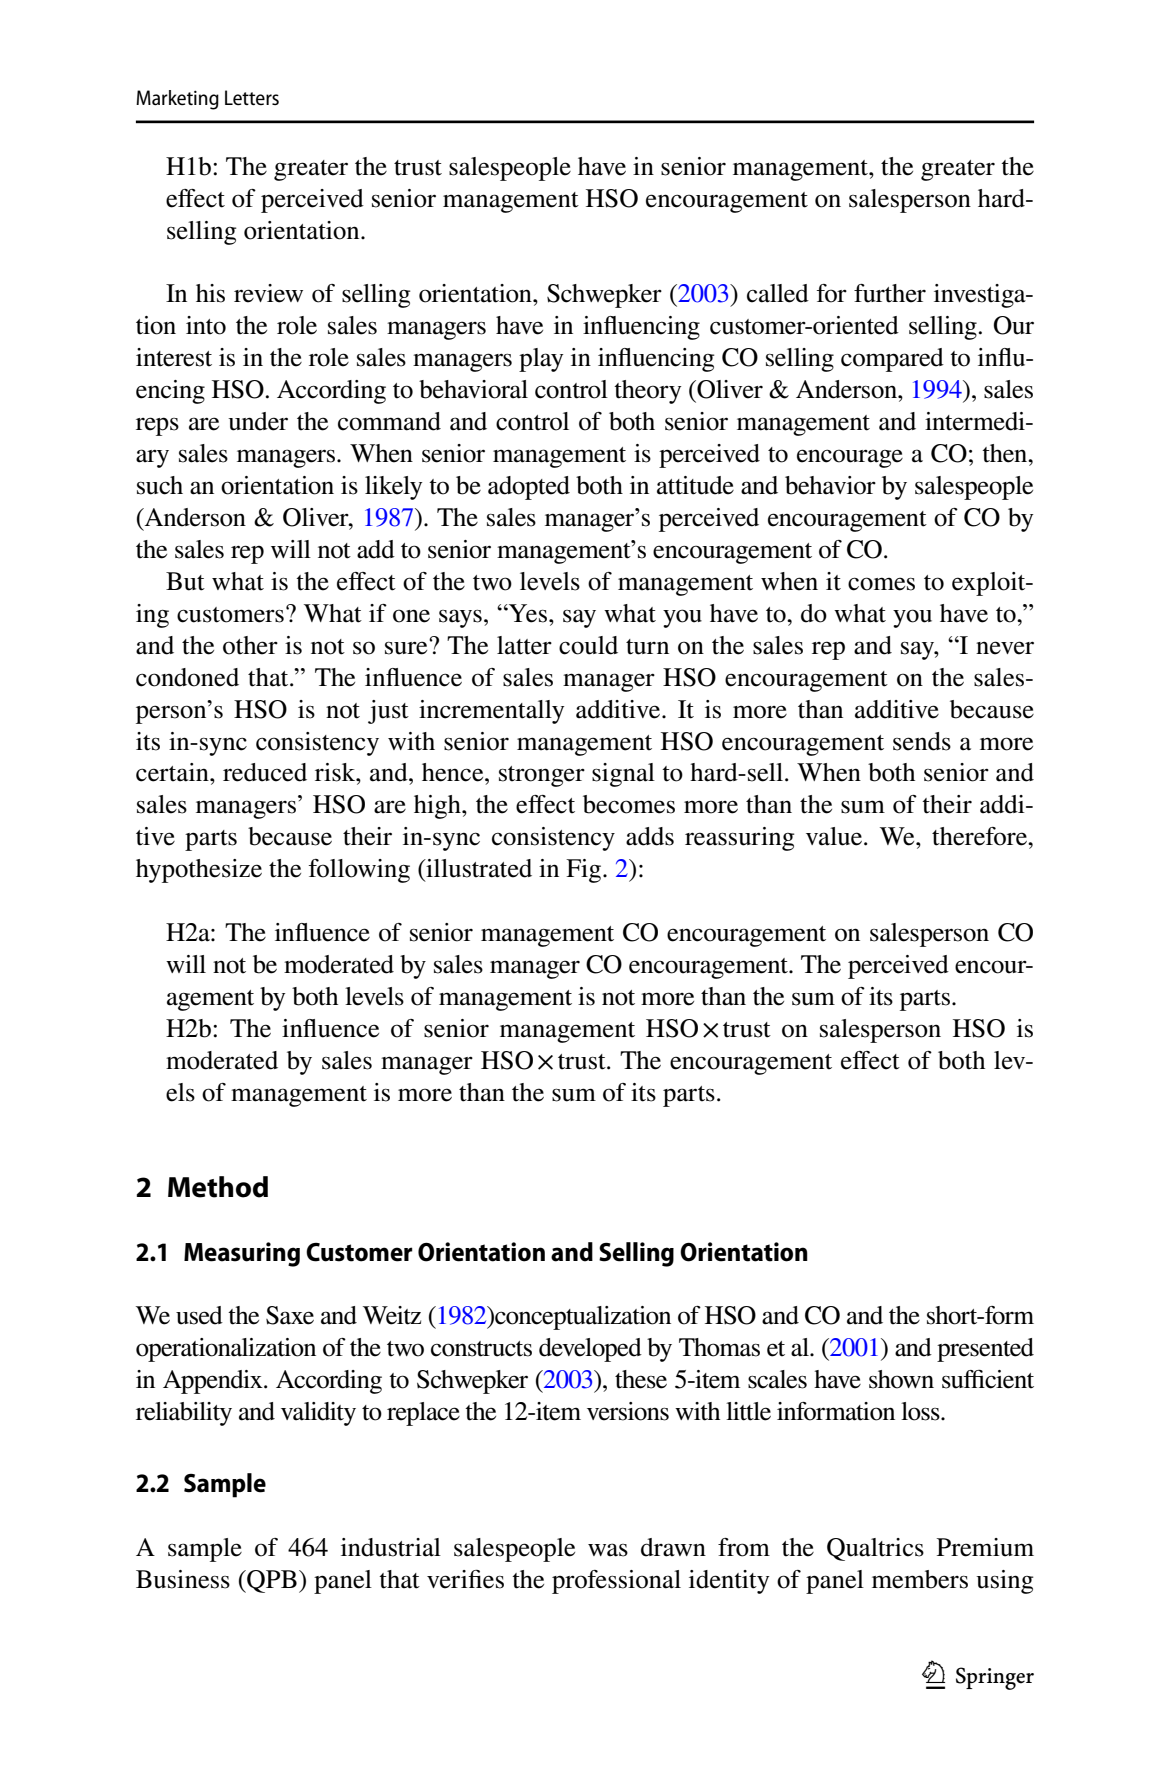 This image has height=1773, width=1170. Describe the element at coordinates (252, 97) in the image. I see `Letters` at that location.
